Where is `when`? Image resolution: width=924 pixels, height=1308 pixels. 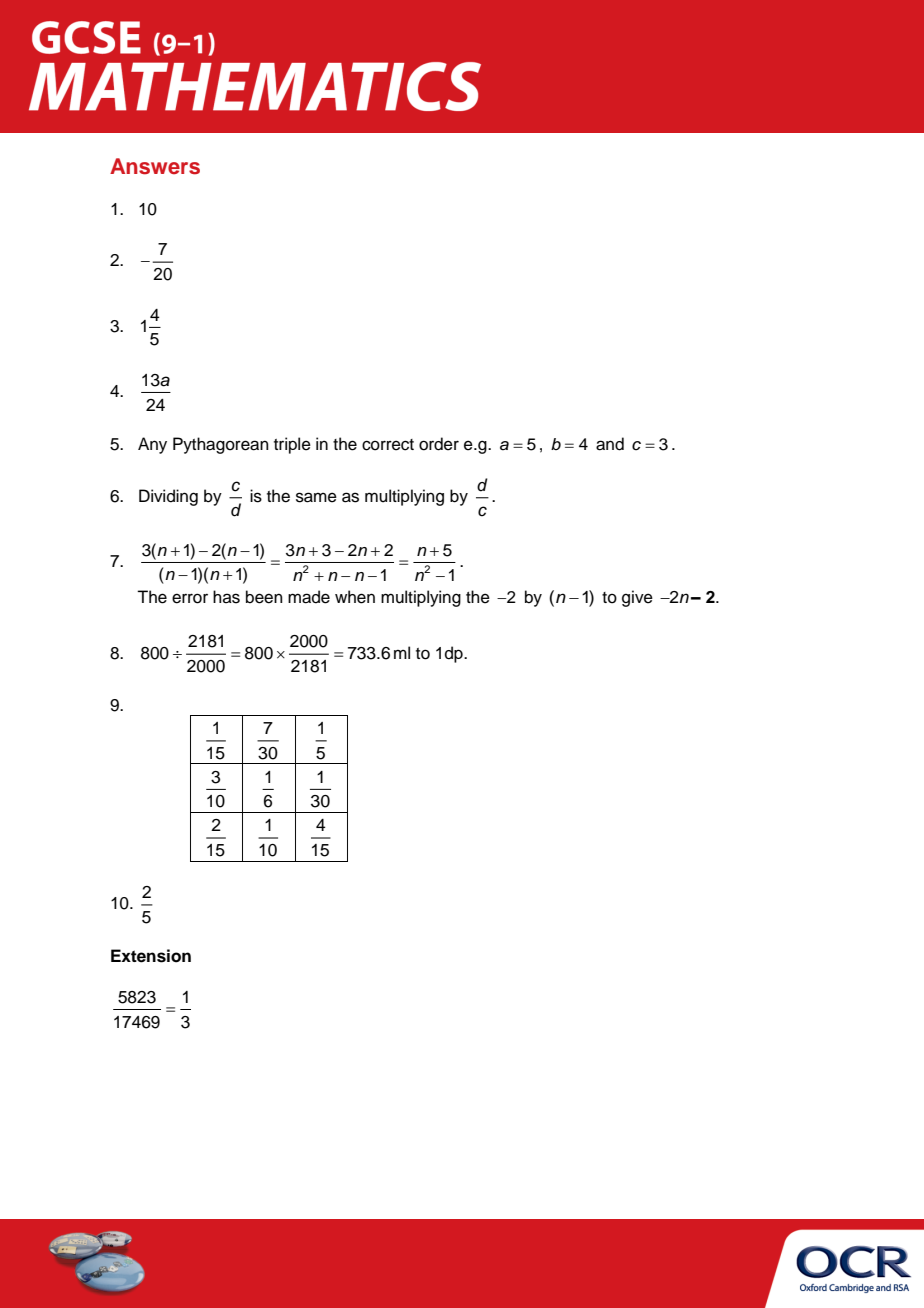 when is located at coordinates (355, 597).
